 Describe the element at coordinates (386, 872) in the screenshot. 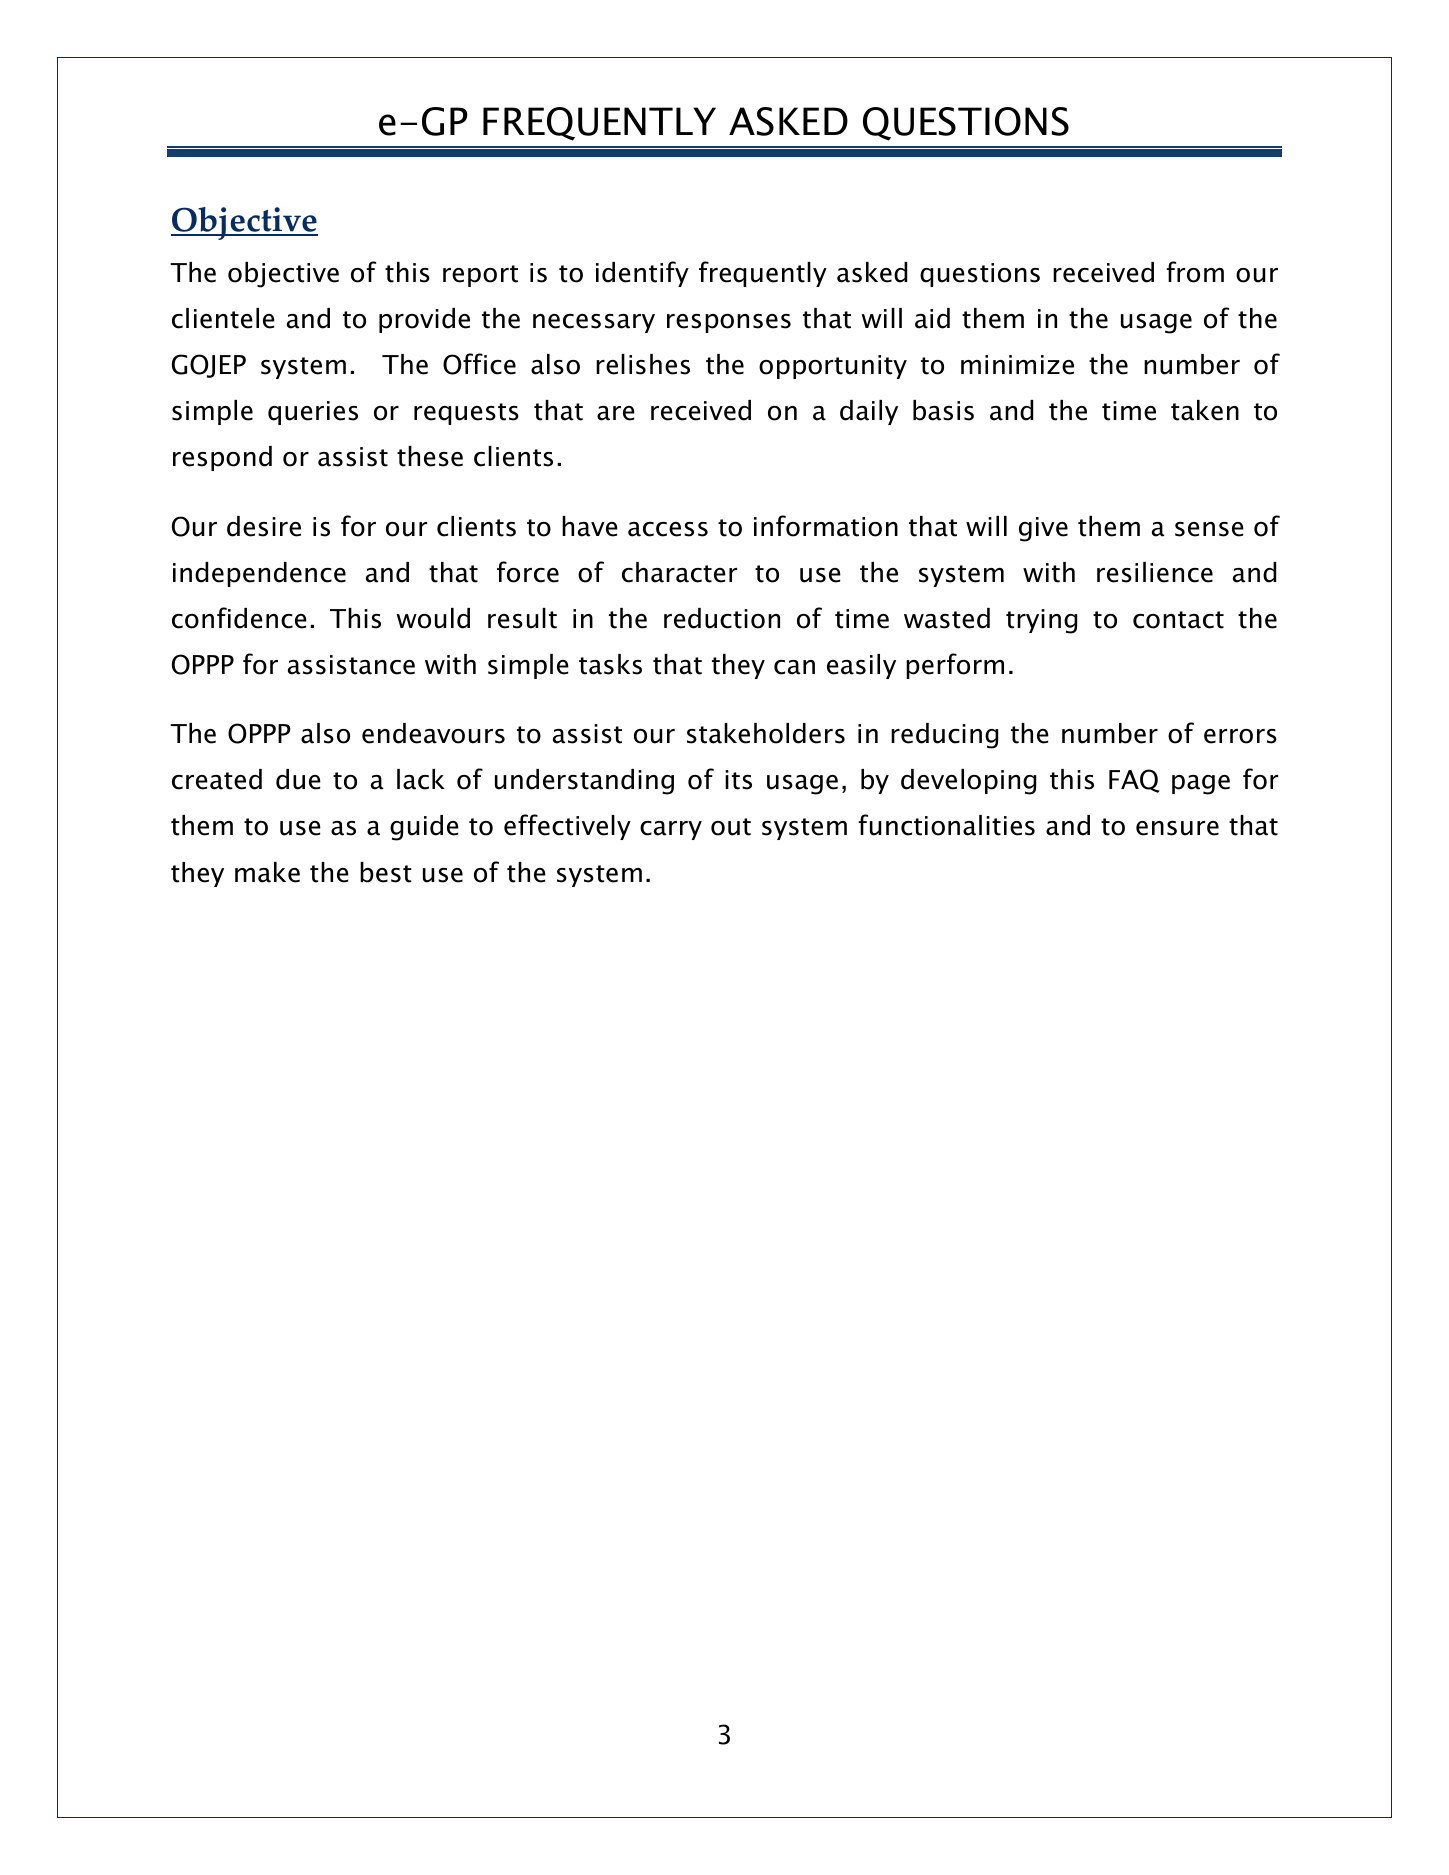

I see `best` at that location.
